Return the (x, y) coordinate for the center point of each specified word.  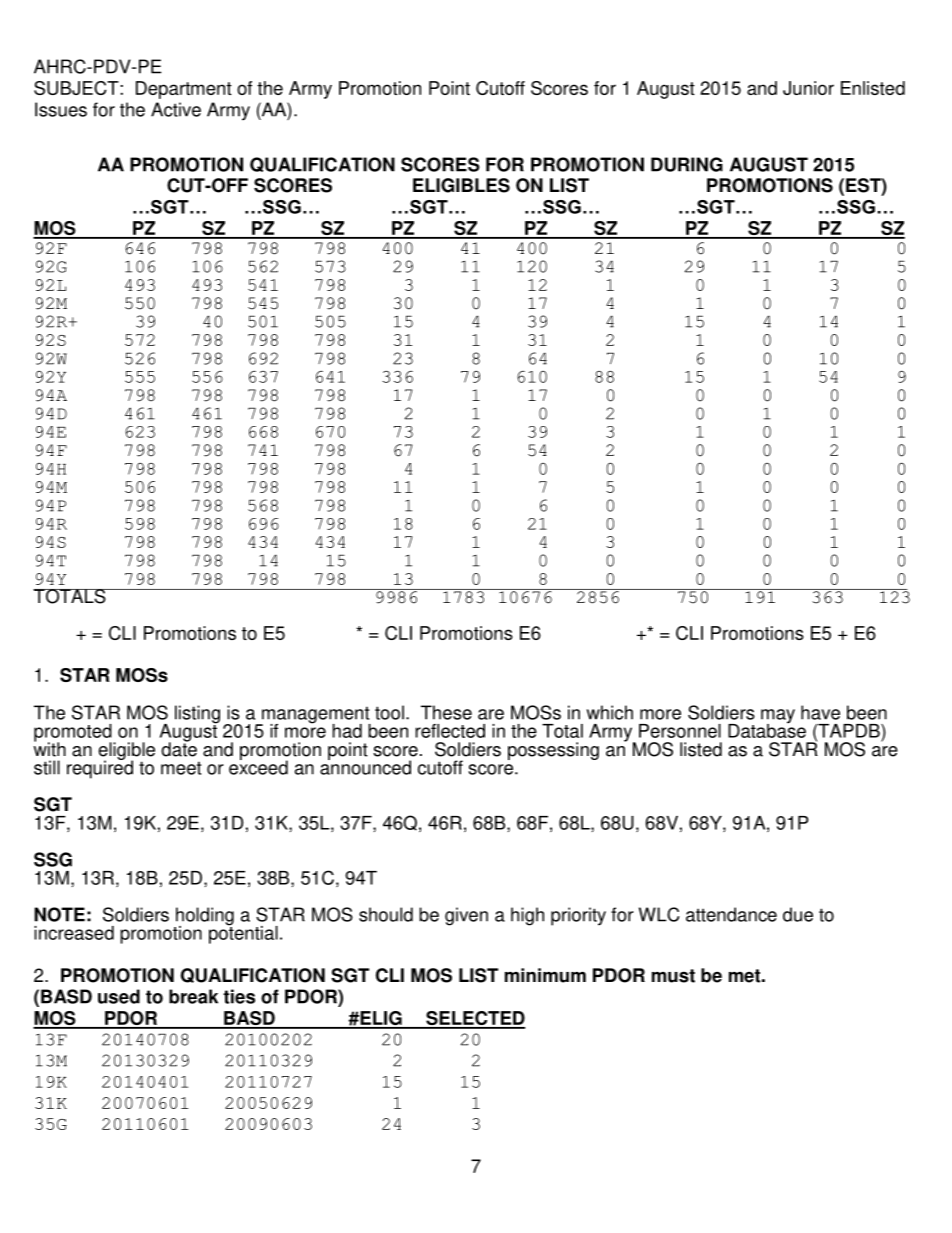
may (778, 717)
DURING (687, 164)
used (119, 996)
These (446, 712)
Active (176, 109)
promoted (74, 734)
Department (184, 90)
